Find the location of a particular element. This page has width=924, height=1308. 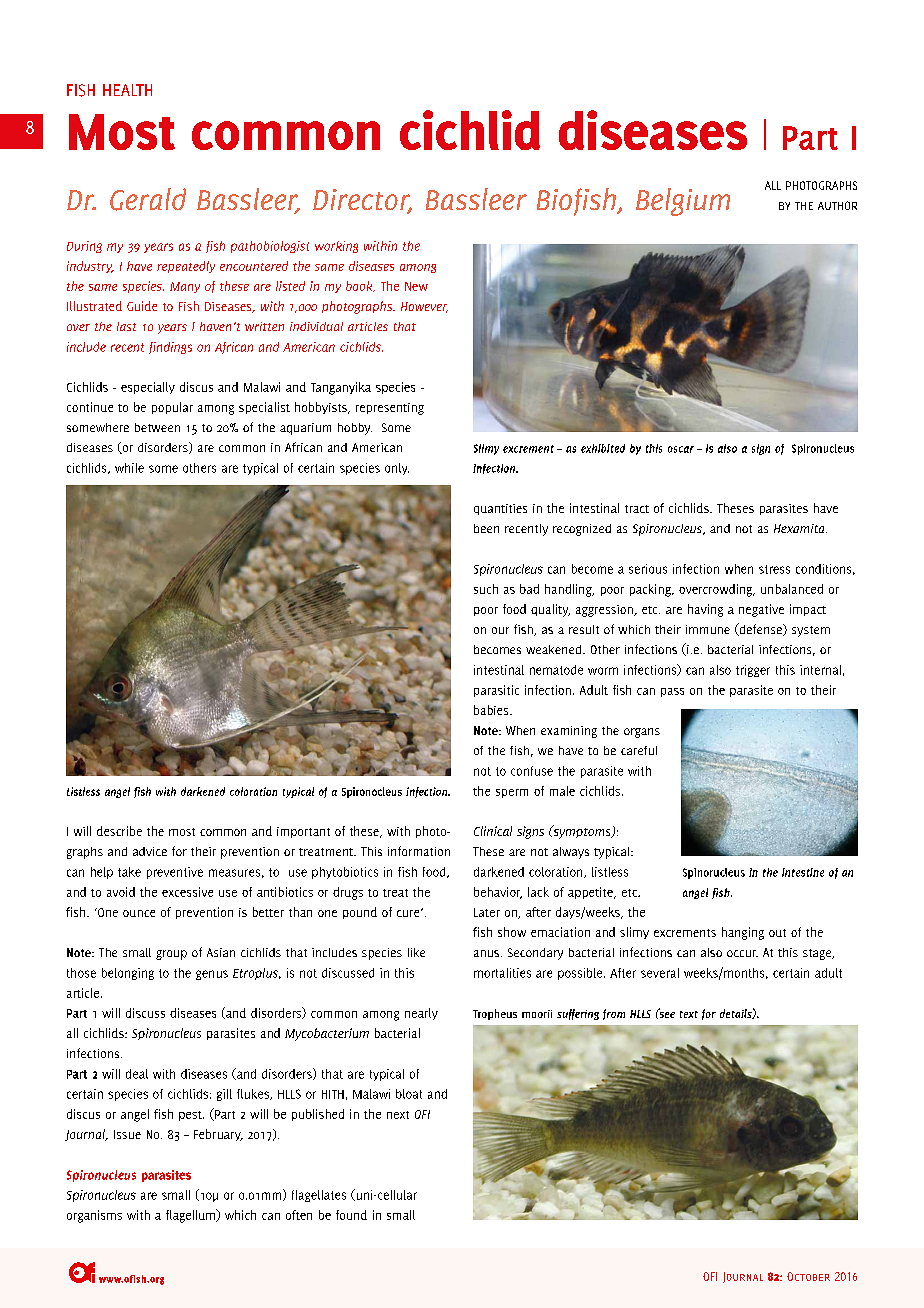

parasitic is located at coordinates (496, 691).
